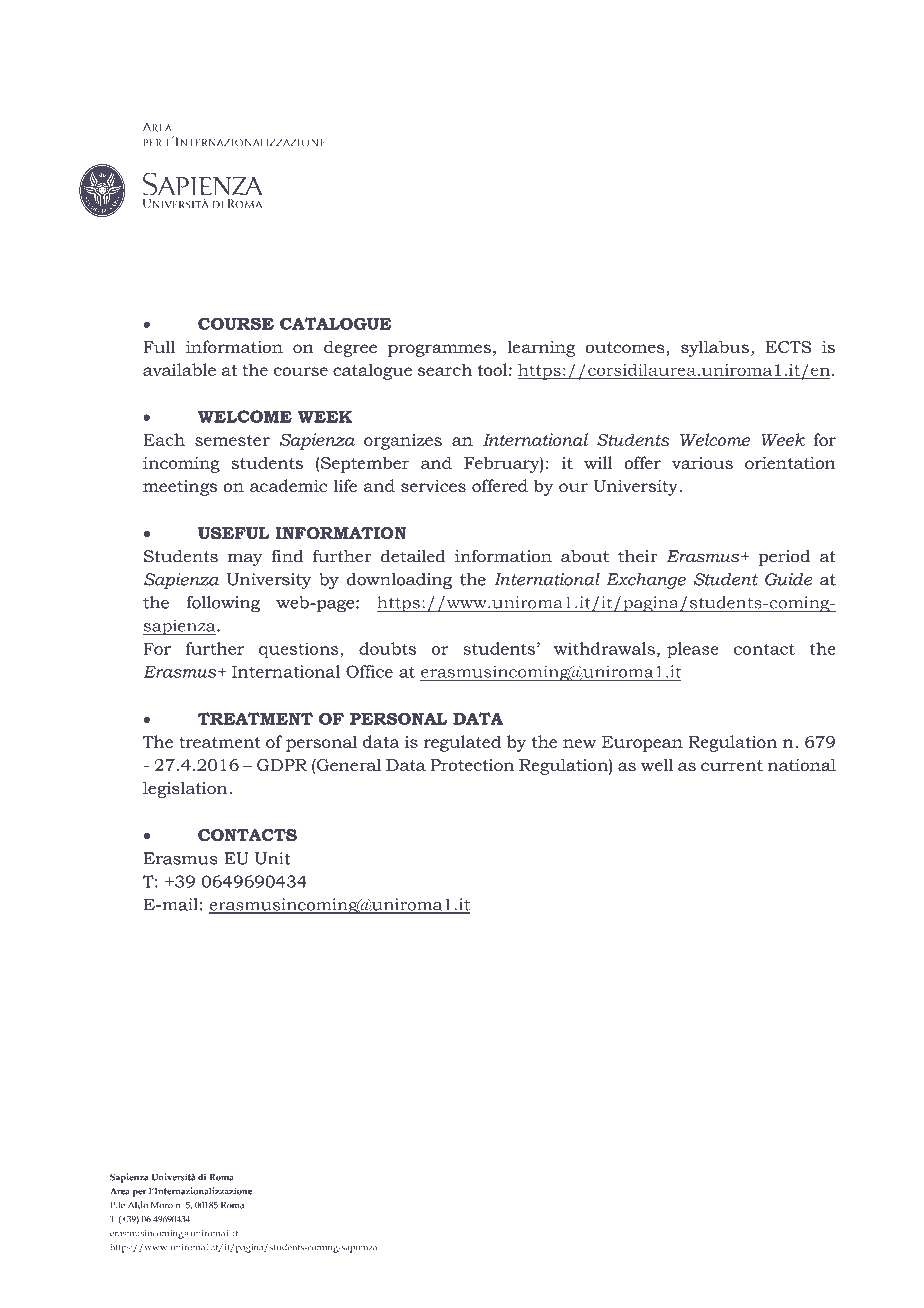  What do you see at coordinates (445, 369) in the screenshot?
I see `search` at bounding box center [445, 369].
